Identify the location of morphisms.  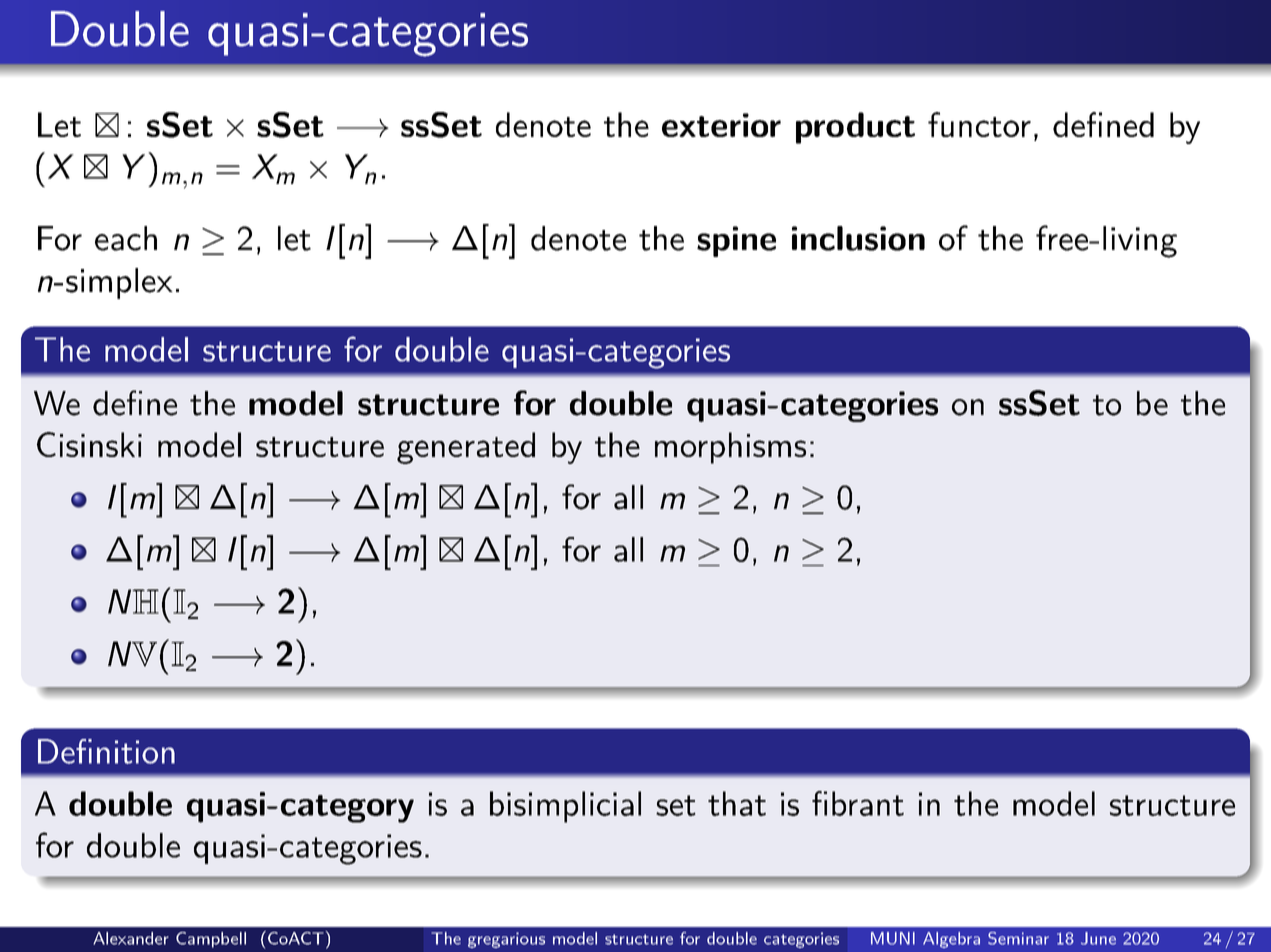
(730, 448).
